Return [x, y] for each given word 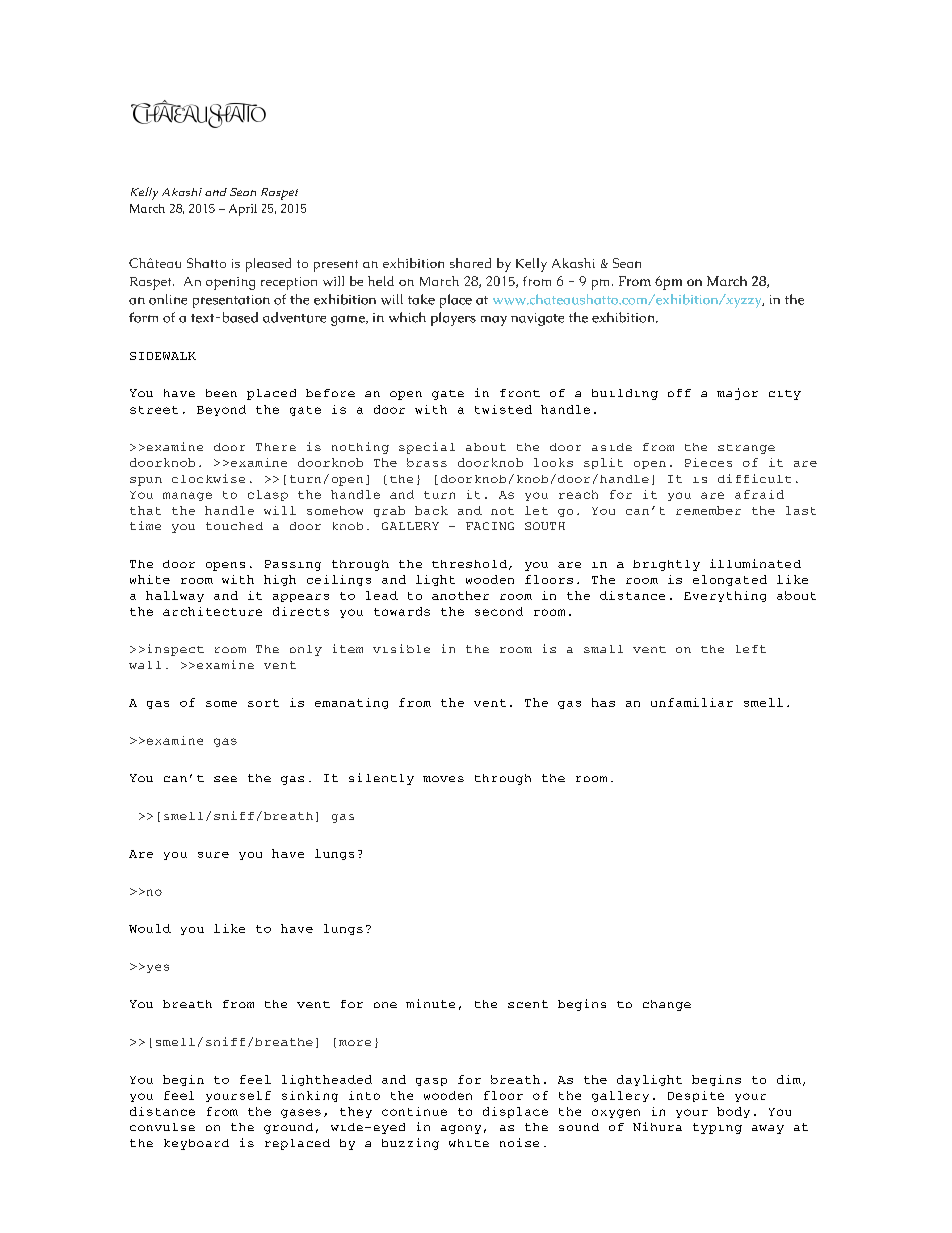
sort [263, 703]
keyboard [196, 1144]
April [243, 210]
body [733, 1112]
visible [401, 648]
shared [470, 263]
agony [461, 1129]
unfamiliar [692, 702]
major [737, 394]
